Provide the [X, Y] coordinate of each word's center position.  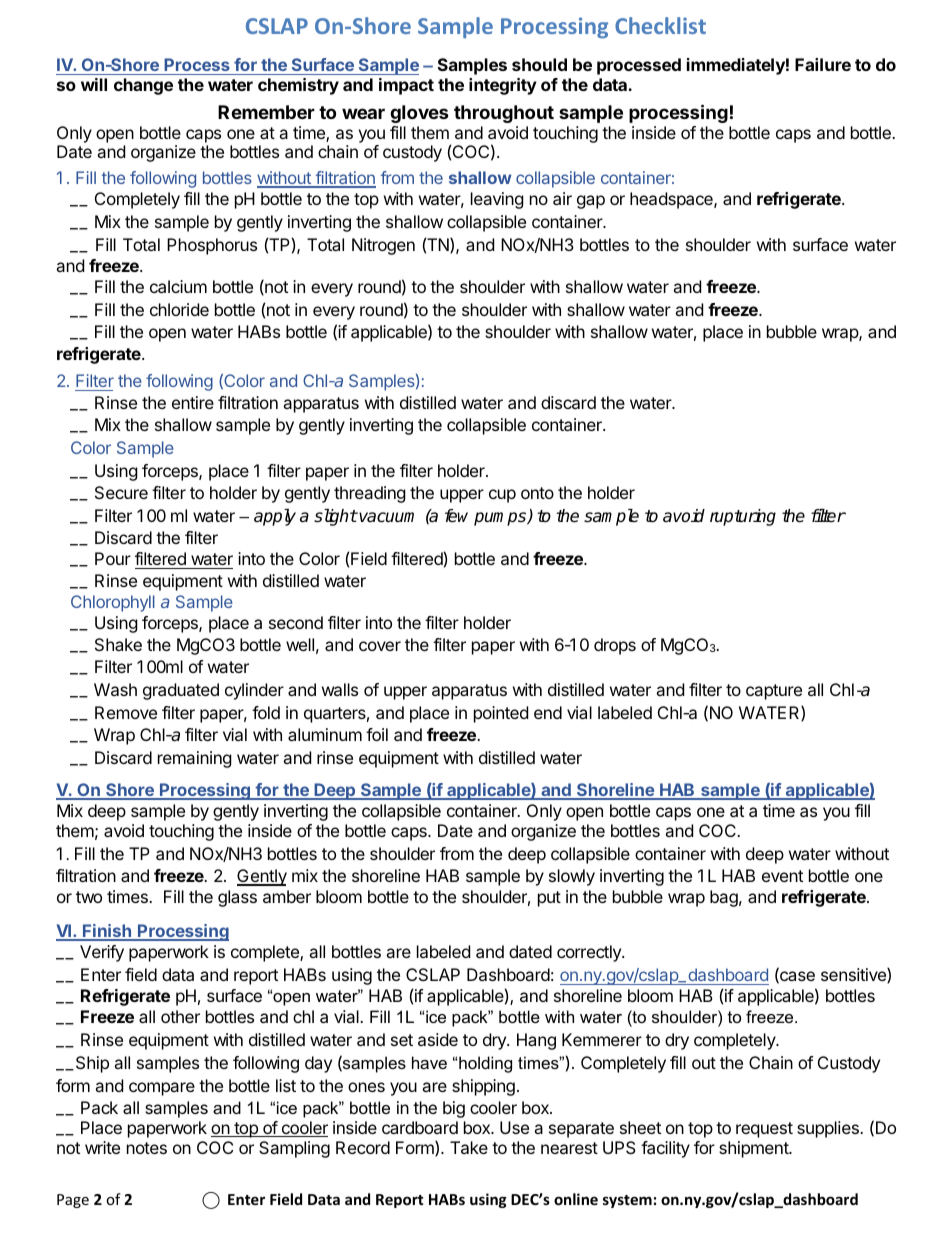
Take [469, 1147]
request [764, 1130]
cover [380, 646]
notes [147, 1148]
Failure [823, 64]
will [94, 84]
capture [774, 692]
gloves [419, 114]
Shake [118, 644]
